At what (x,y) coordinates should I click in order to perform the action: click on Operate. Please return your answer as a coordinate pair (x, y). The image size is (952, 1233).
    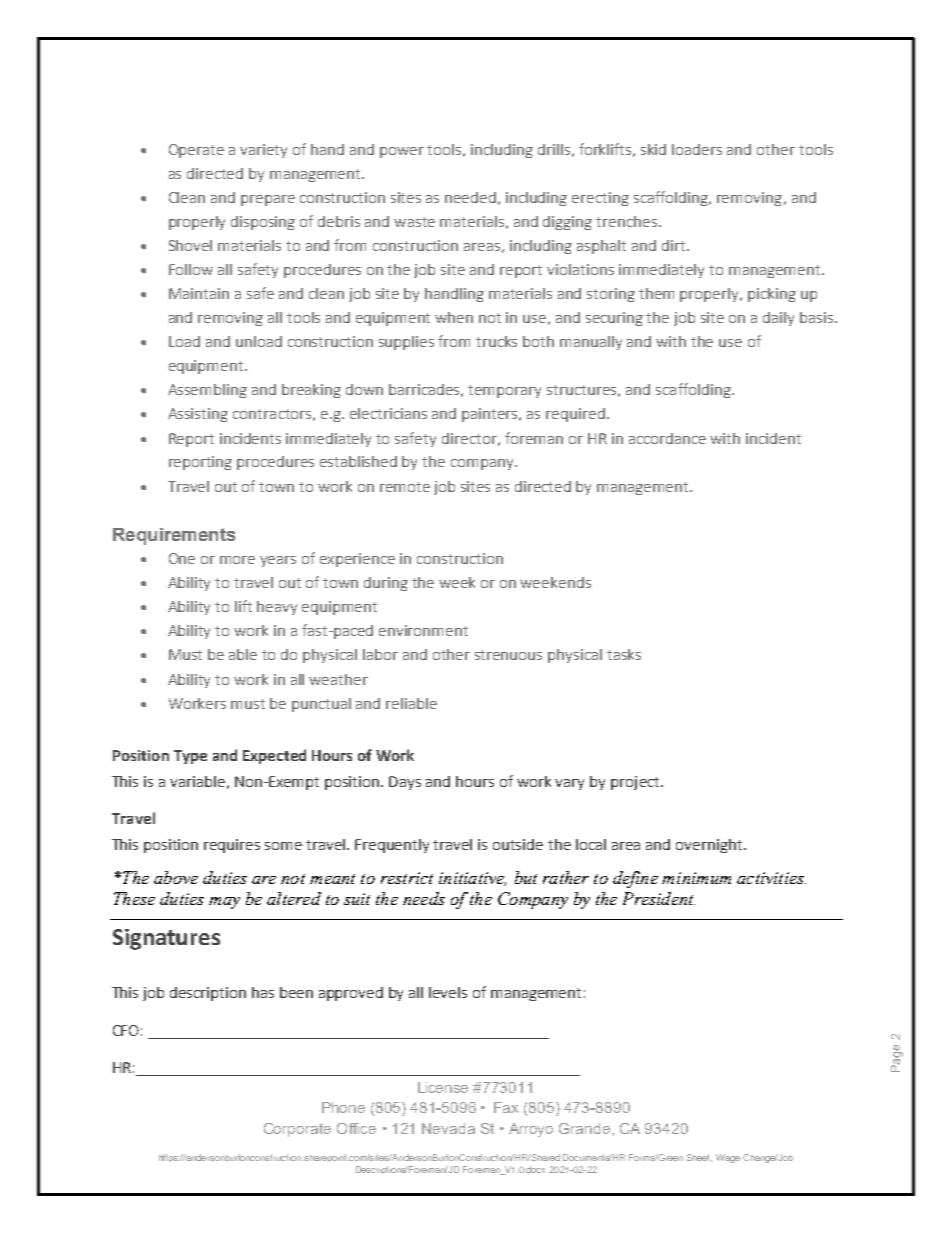
    Looking at the image, I should click on (196, 151).
